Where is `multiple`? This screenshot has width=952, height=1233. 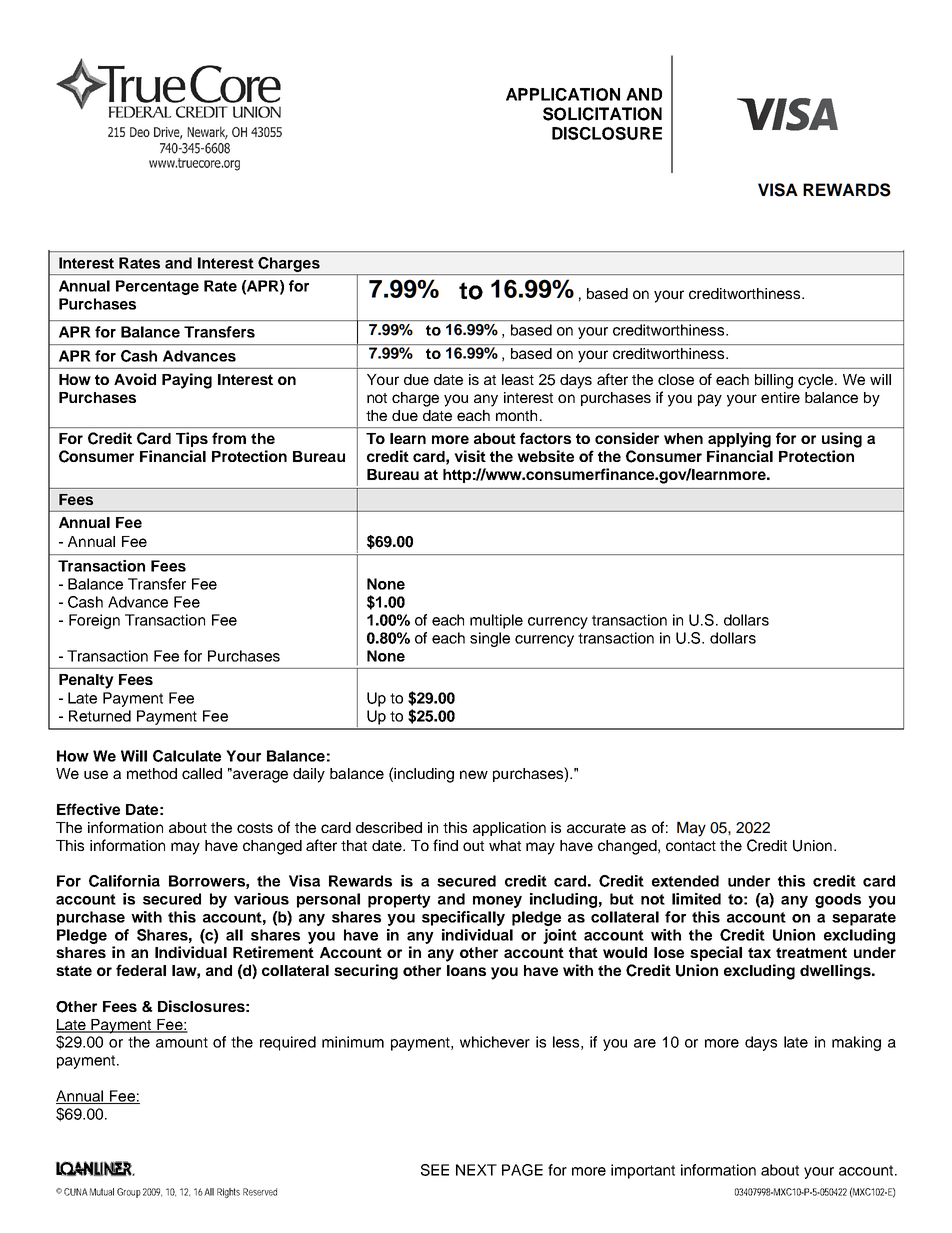
multiple is located at coordinates (496, 621).
